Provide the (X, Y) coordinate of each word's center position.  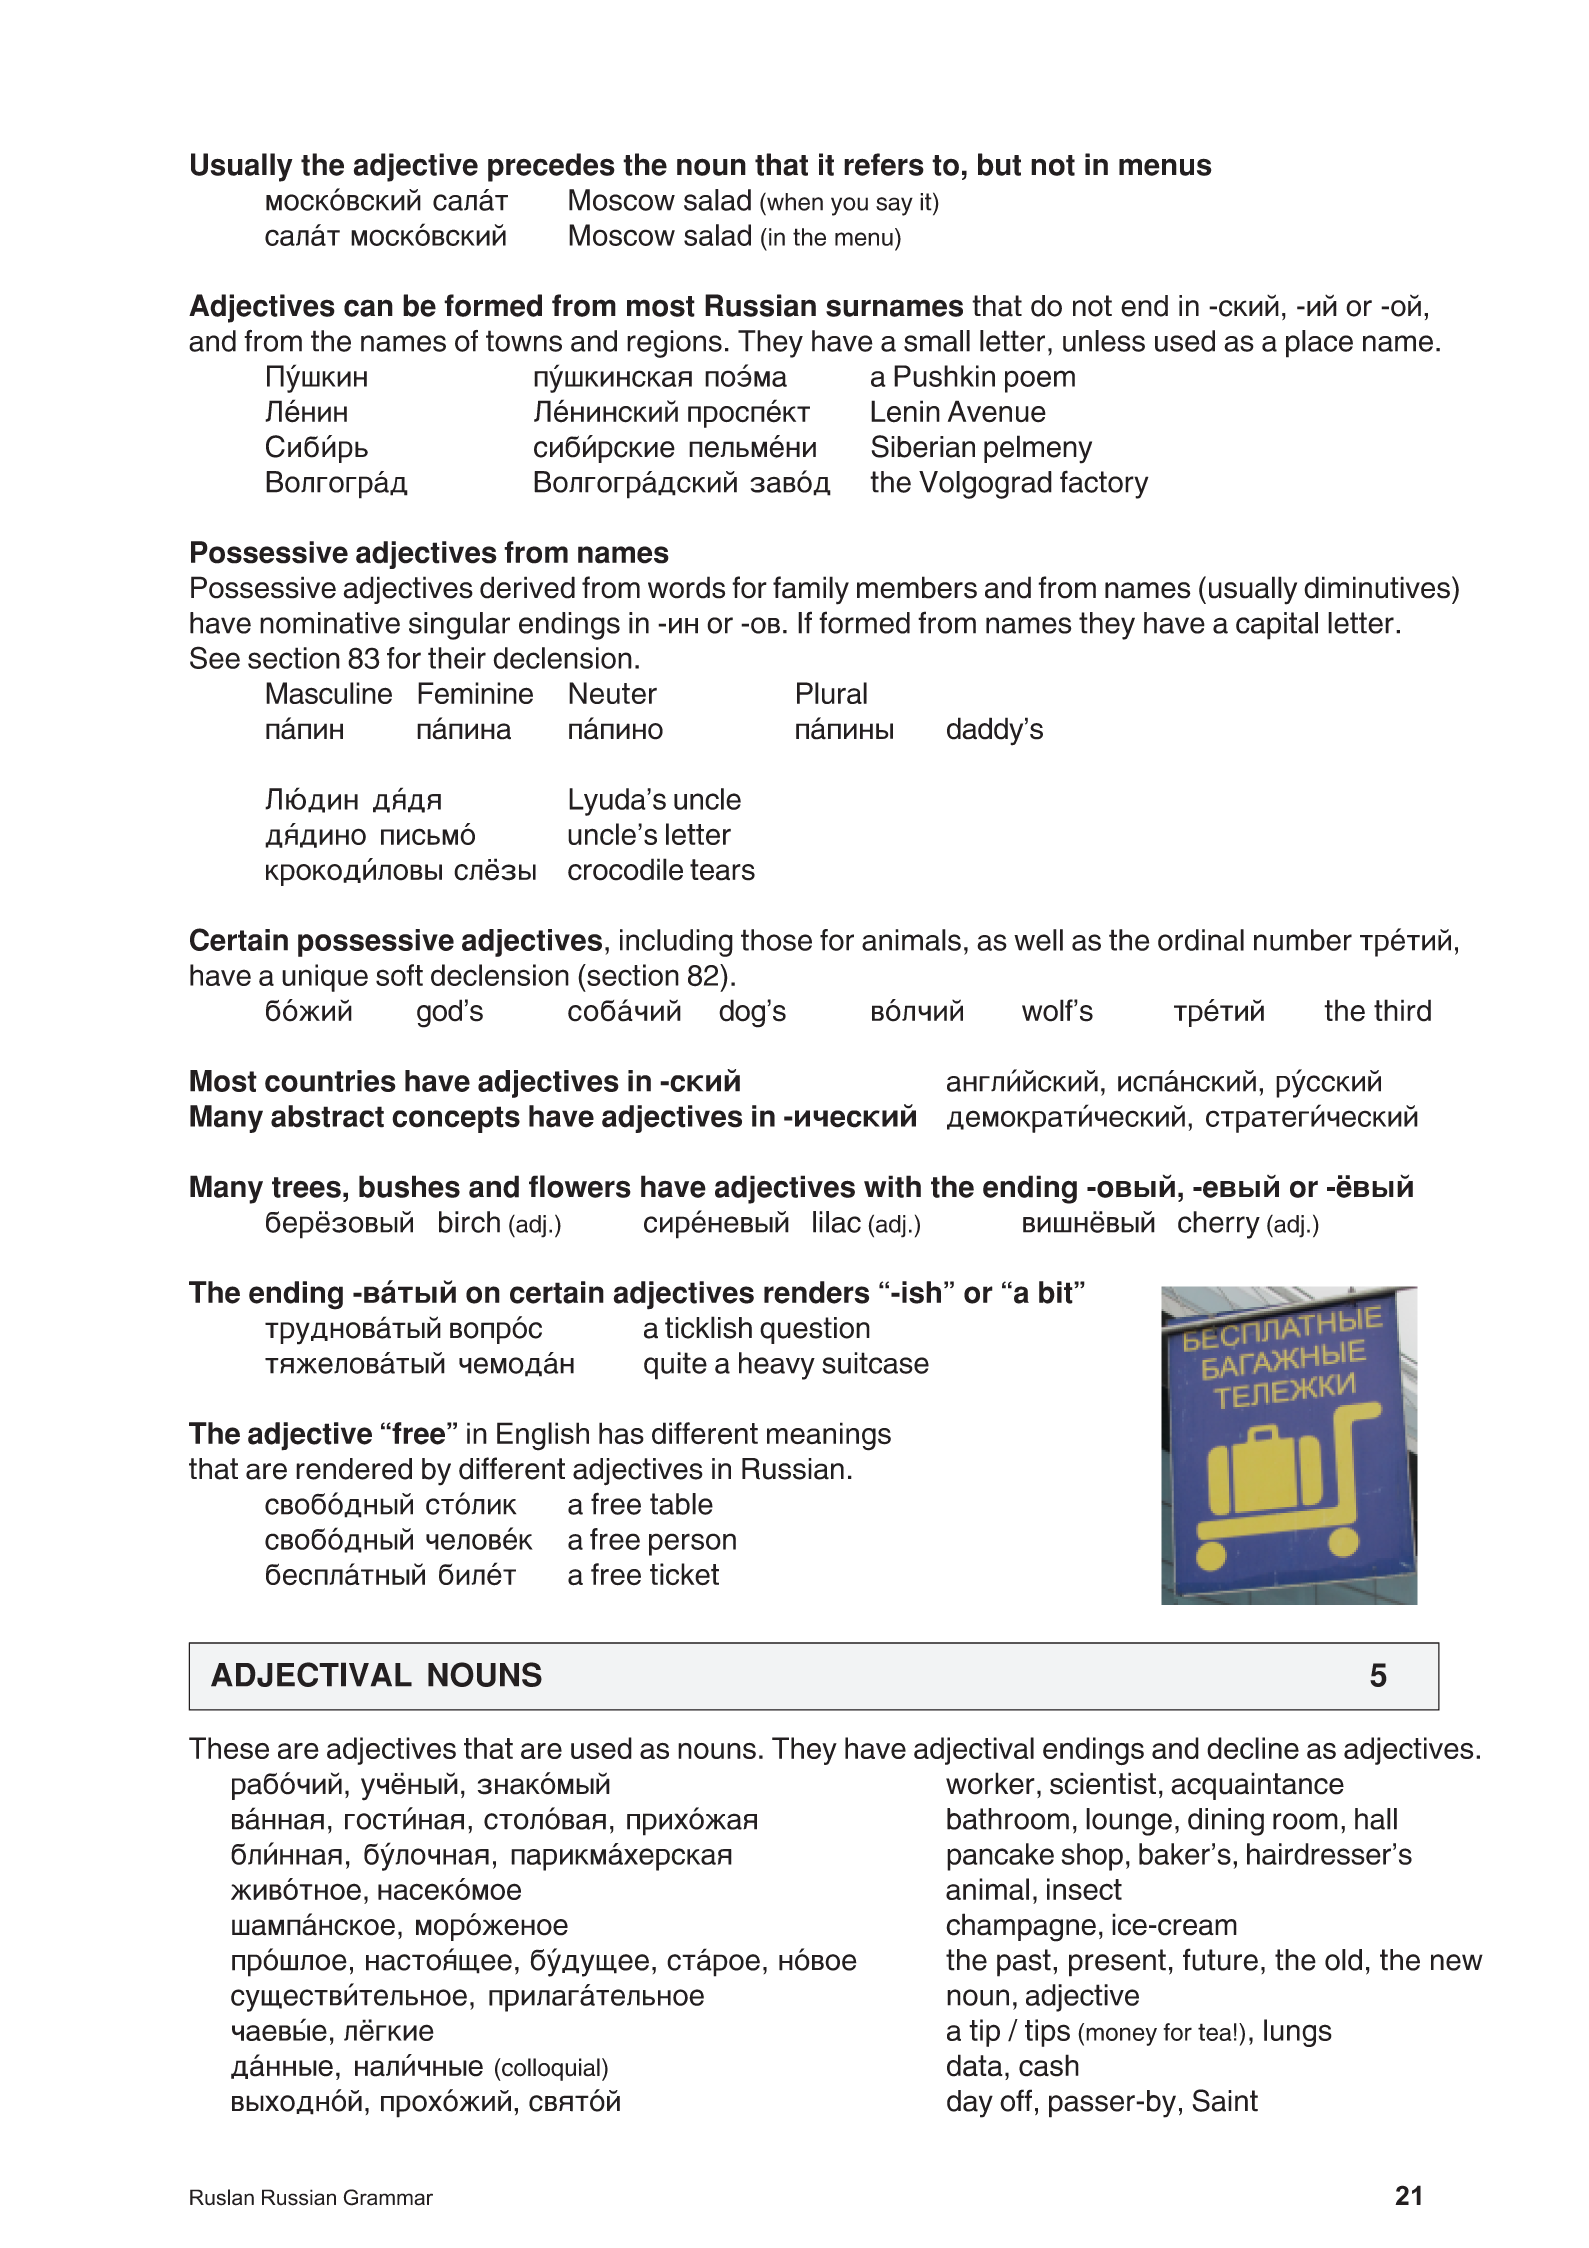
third (1402, 1010)
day (970, 2104)
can (368, 308)
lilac (837, 1222)
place (1319, 344)
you (849, 206)
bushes (409, 1186)
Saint (1225, 2100)
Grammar (388, 2197)
